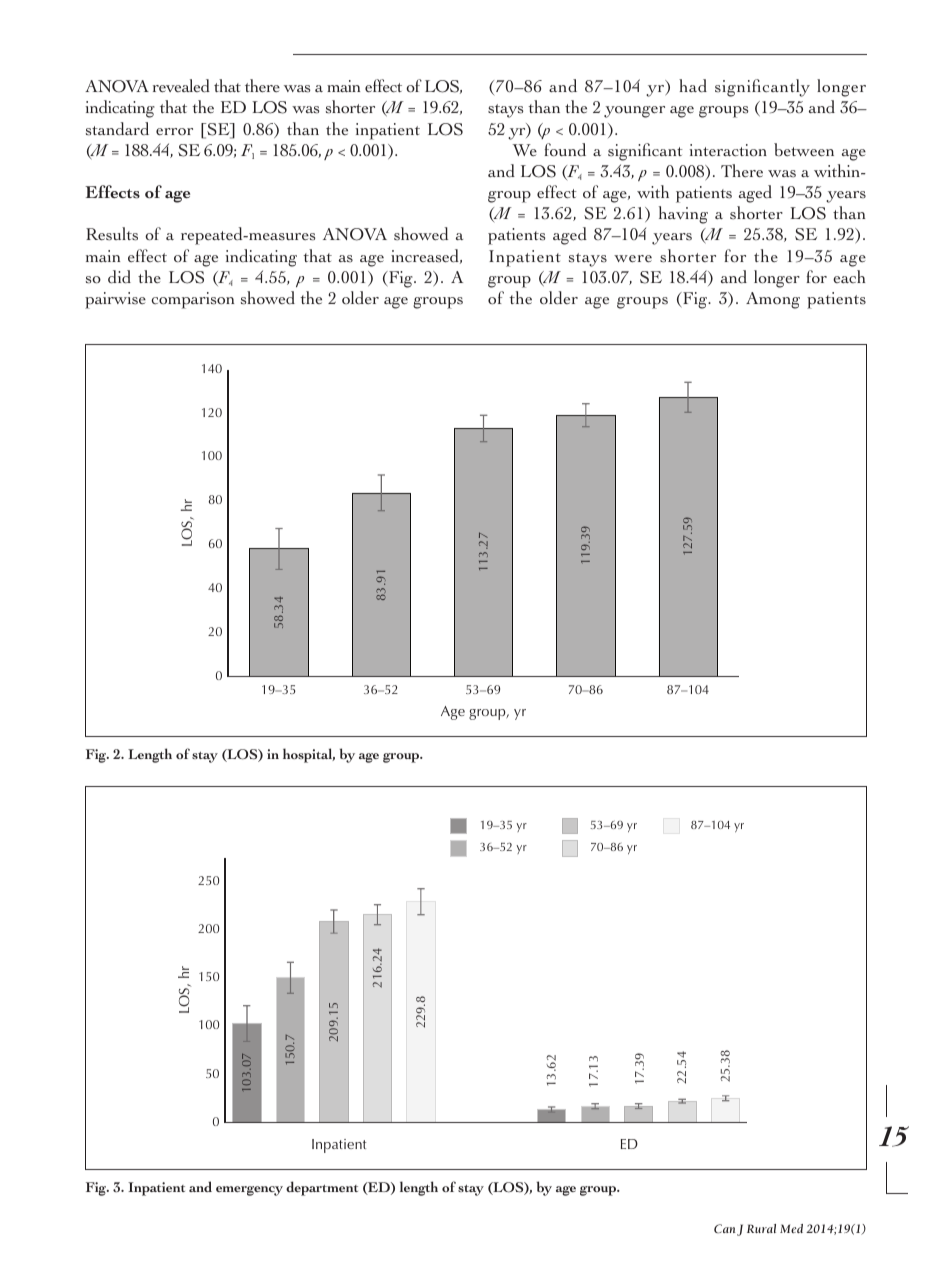 The image size is (952, 1275). I want to click on comparison, so click(192, 300).
